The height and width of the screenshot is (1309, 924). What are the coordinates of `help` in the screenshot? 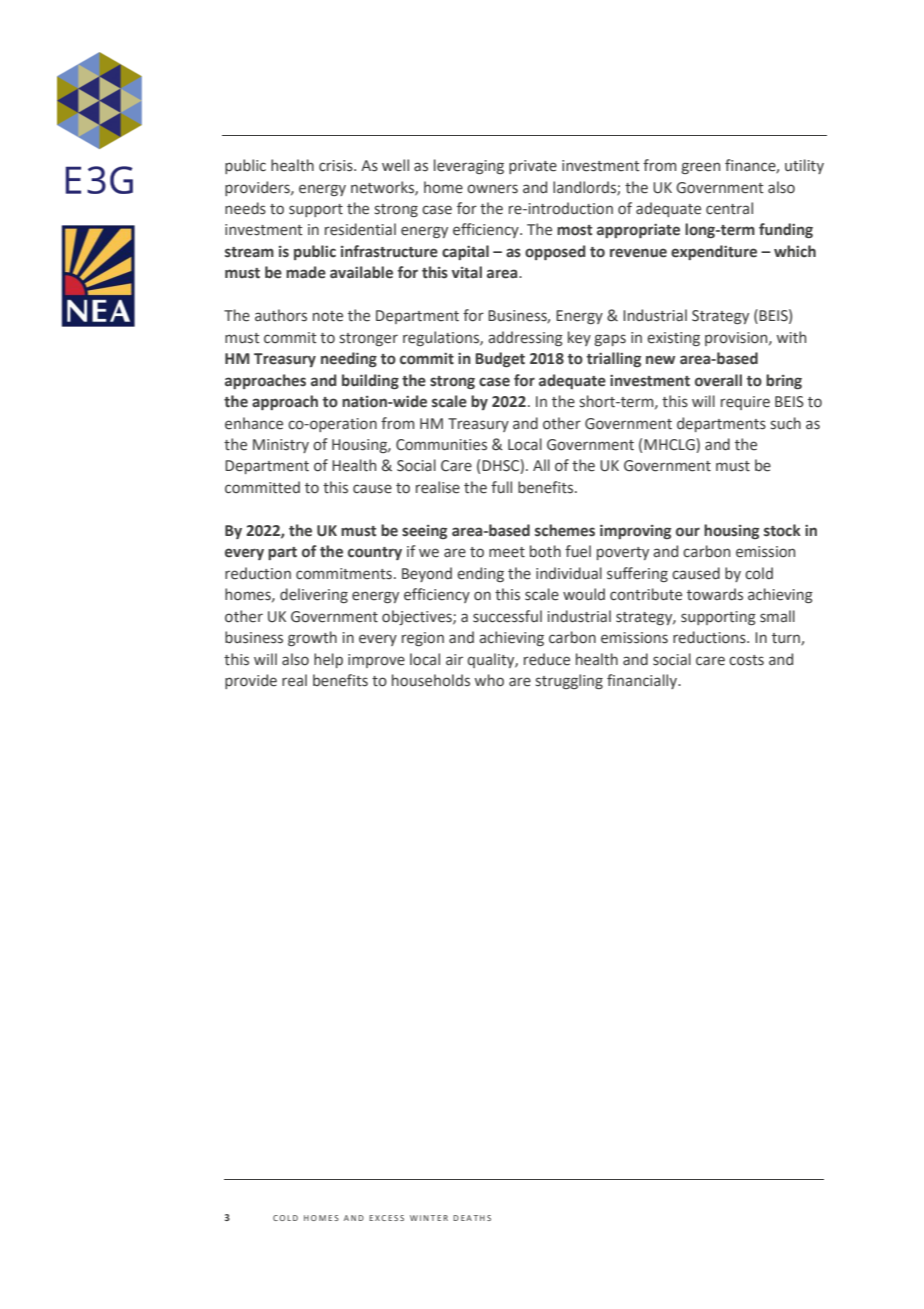 It's located at (328, 660).
